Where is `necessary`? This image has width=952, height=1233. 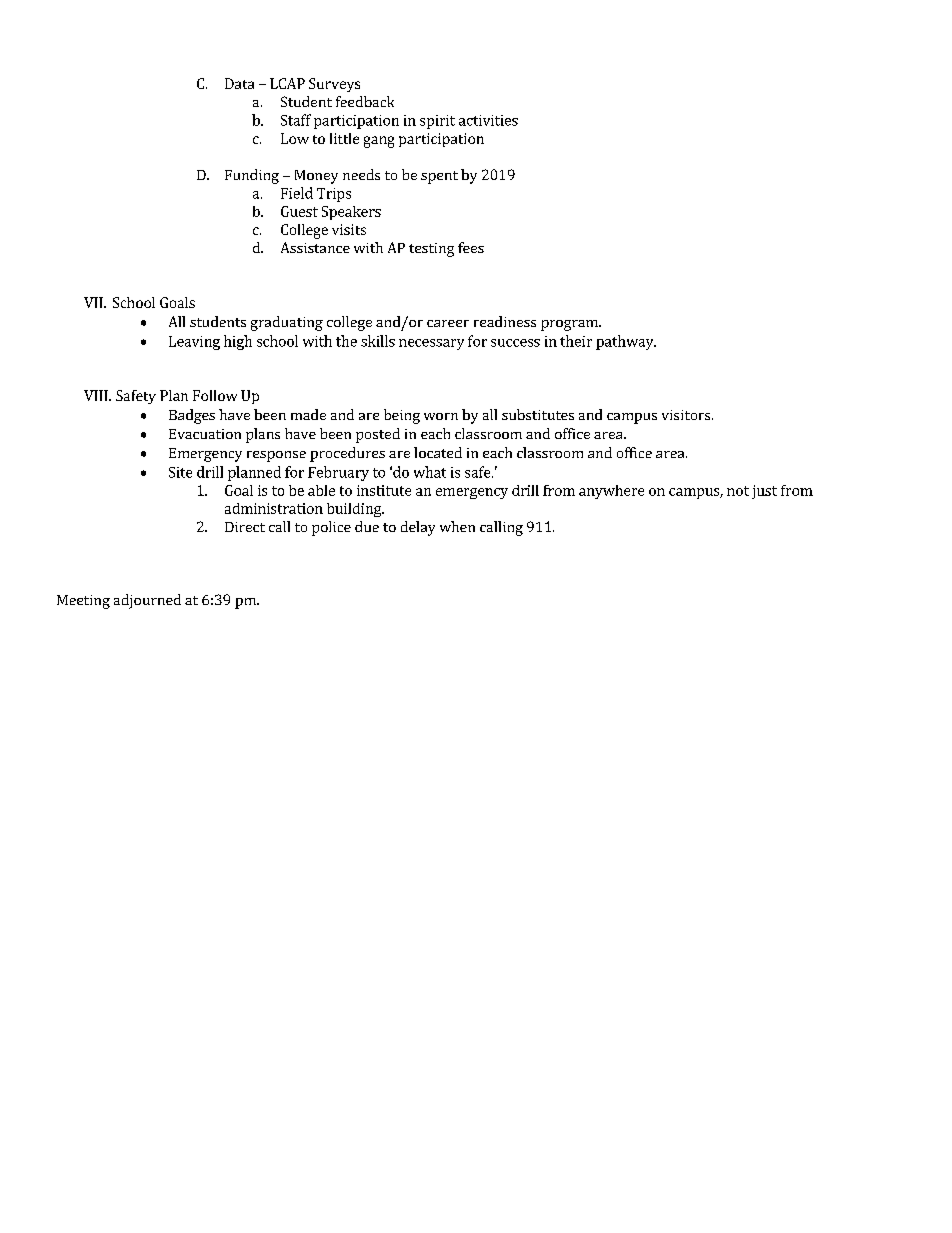 necessary is located at coordinates (431, 344).
